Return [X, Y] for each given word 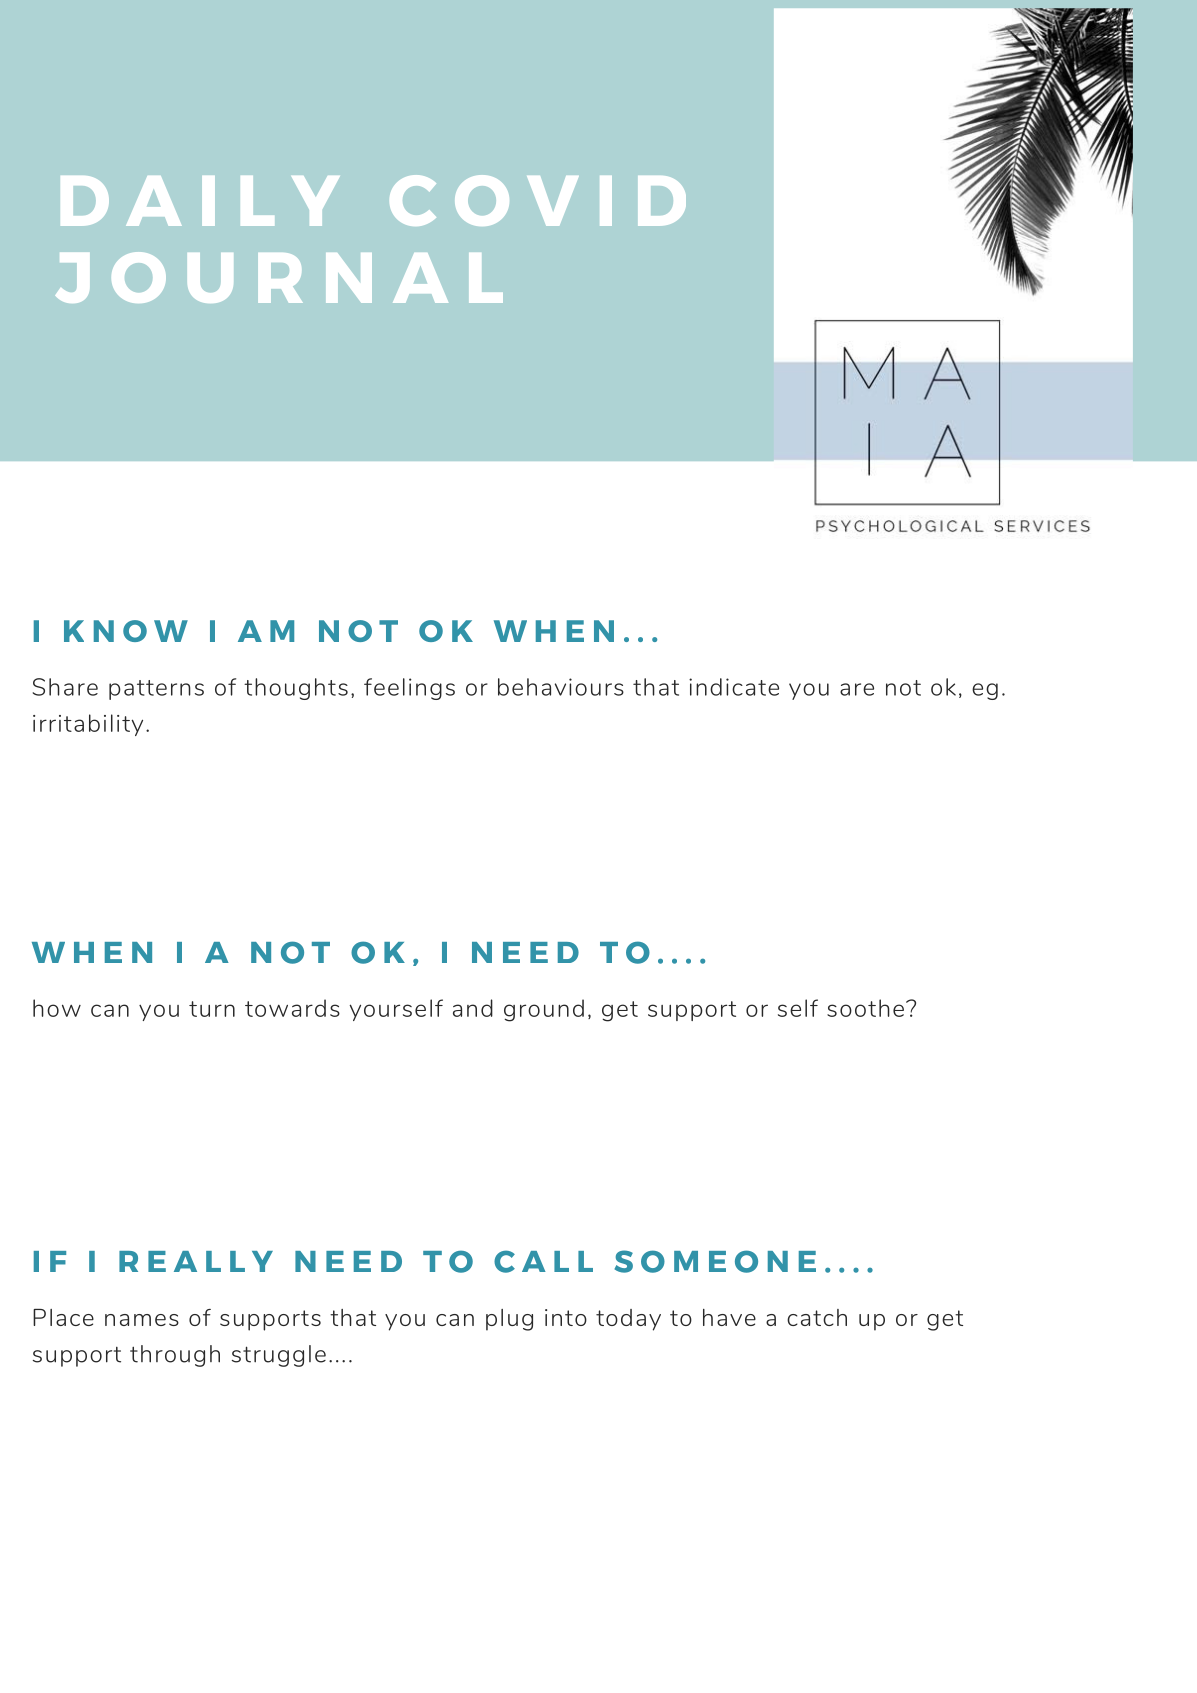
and [473, 1008]
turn [212, 1009]
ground [544, 1010]
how [57, 1008]
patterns [156, 690]
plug [509, 1320]
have [729, 1317]
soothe [865, 1008]
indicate [734, 687]
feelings [409, 689]
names [142, 1320]
